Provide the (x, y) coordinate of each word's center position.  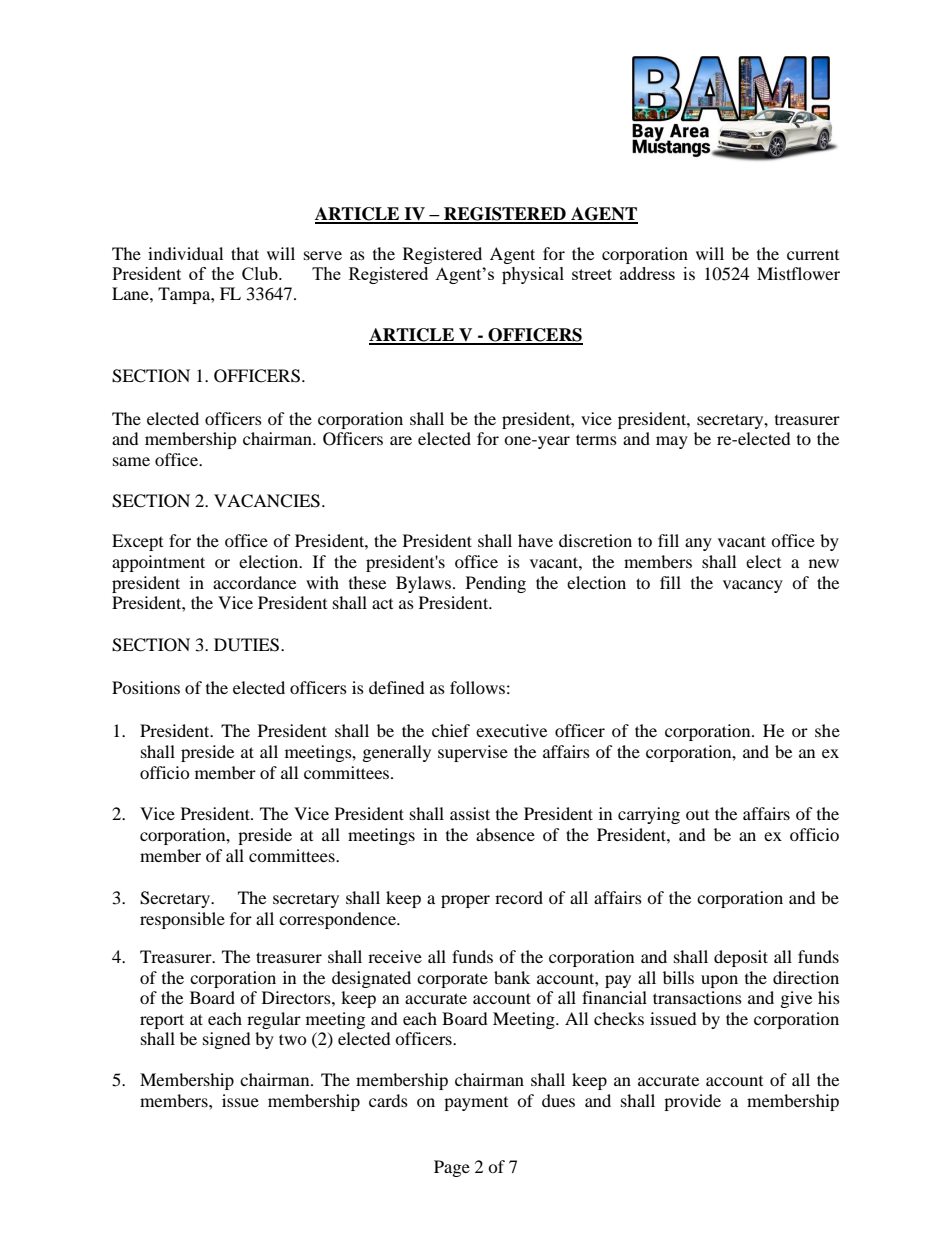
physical (533, 275)
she (827, 730)
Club (261, 273)
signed (227, 1040)
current (813, 255)
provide (692, 1102)
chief (451, 730)
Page (452, 1168)
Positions (146, 687)
